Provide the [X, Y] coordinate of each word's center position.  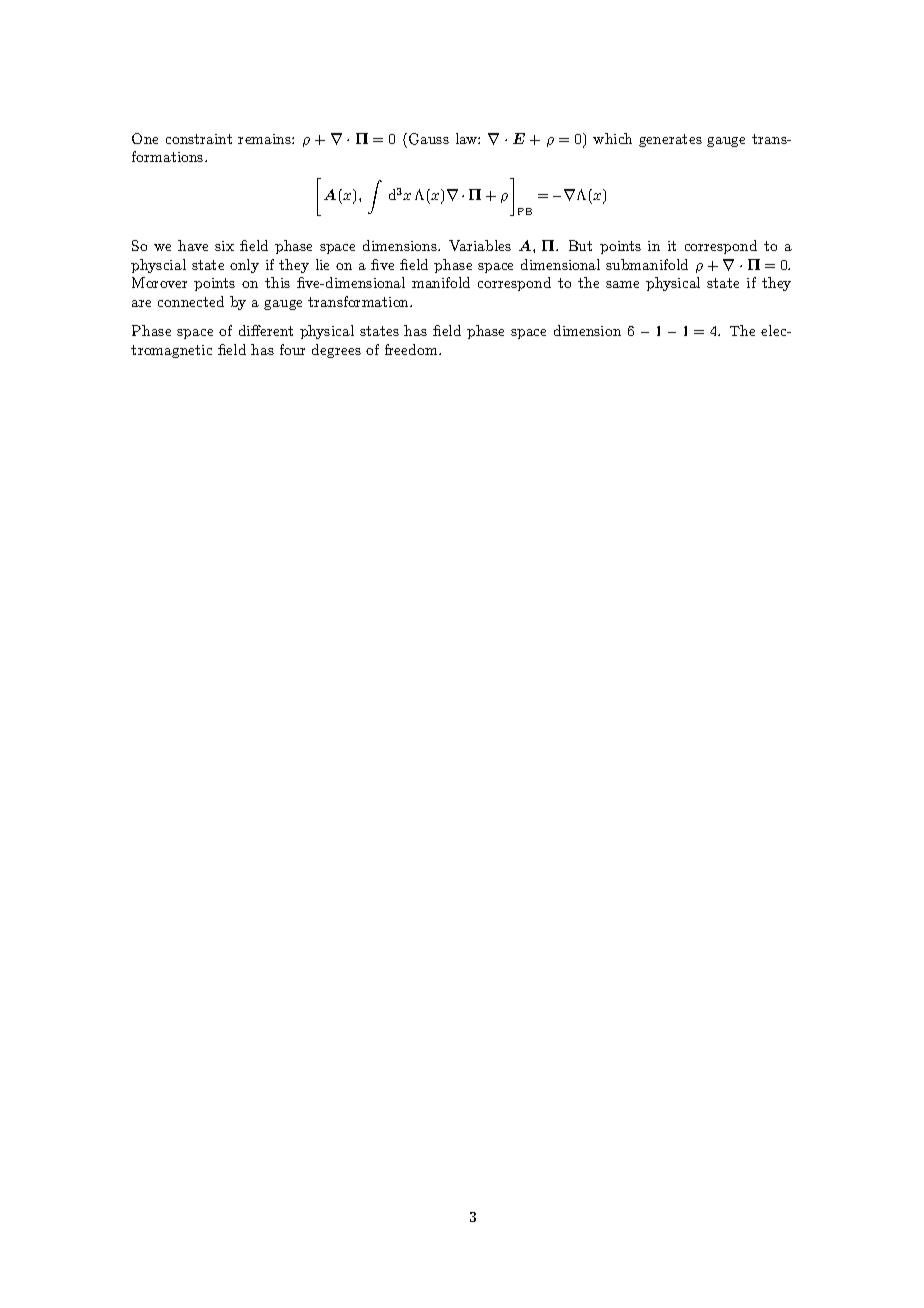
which [612, 138]
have [193, 245]
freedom [412, 349]
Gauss [427, 139]
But [580, 245]
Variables [480, 245]
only [244, 266]
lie [322, 264]
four [292, 349]
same [622, 284]
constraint [199, 139]
